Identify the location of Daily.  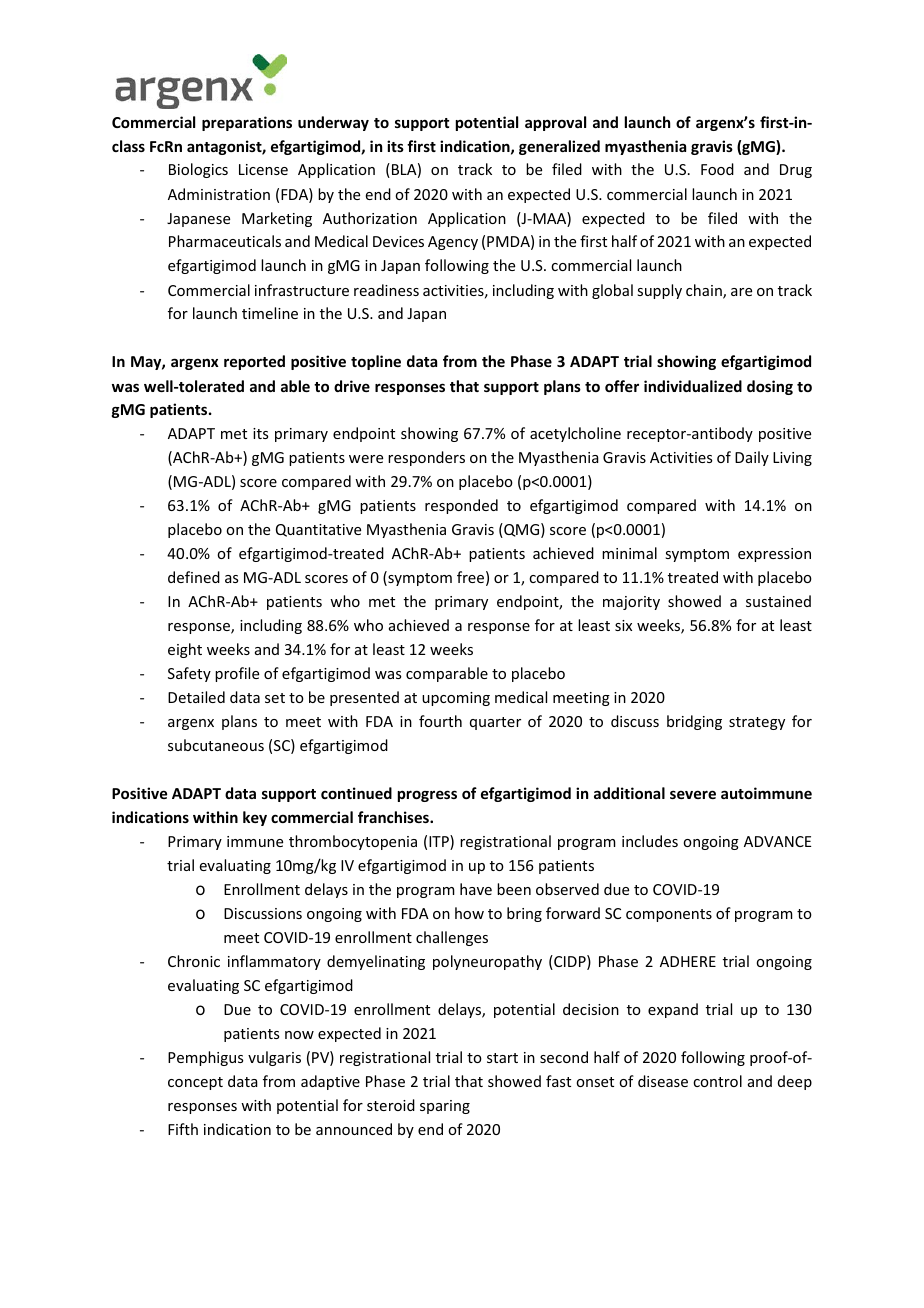
(752, 458).
